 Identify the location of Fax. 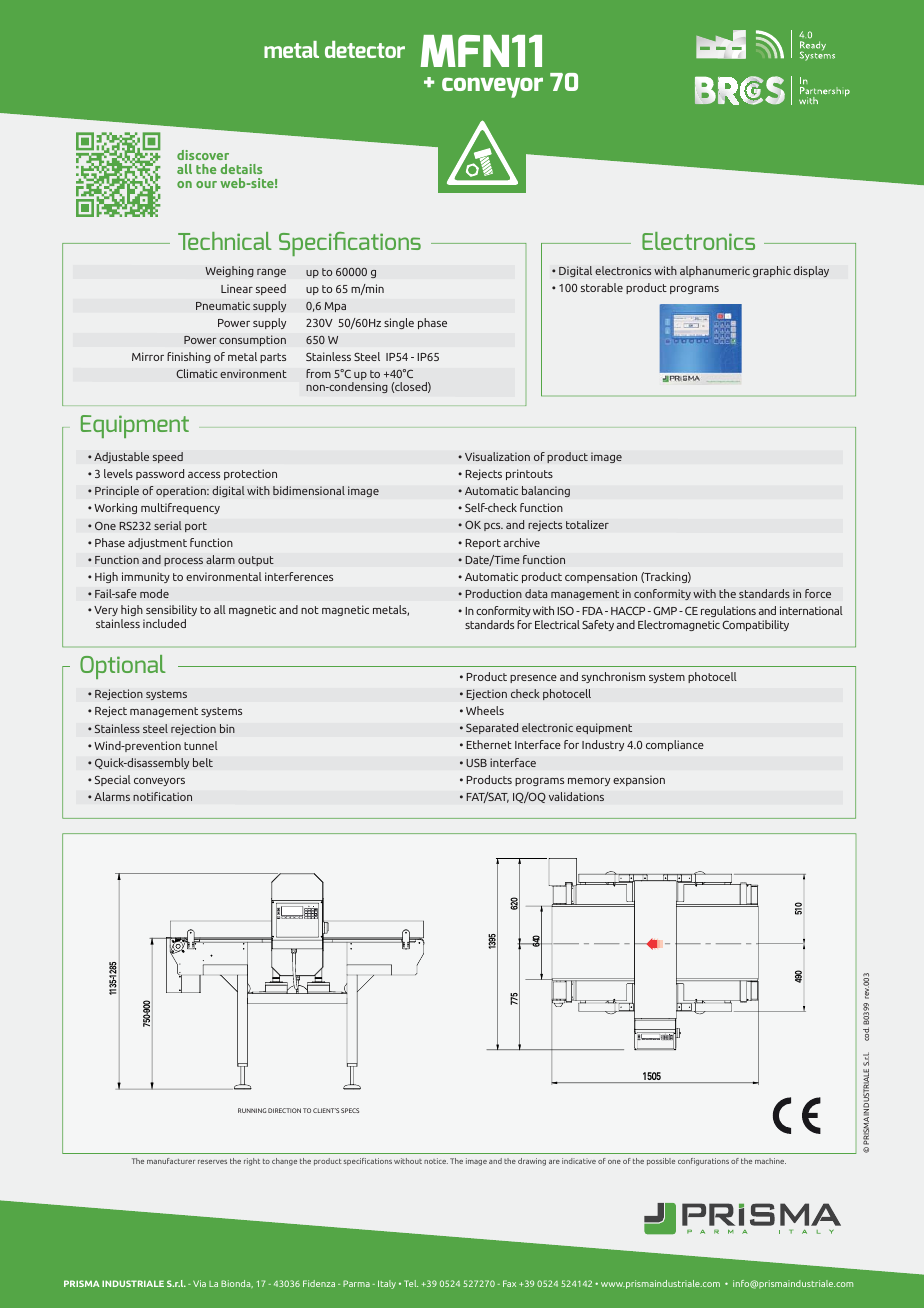
(509, 1283).
